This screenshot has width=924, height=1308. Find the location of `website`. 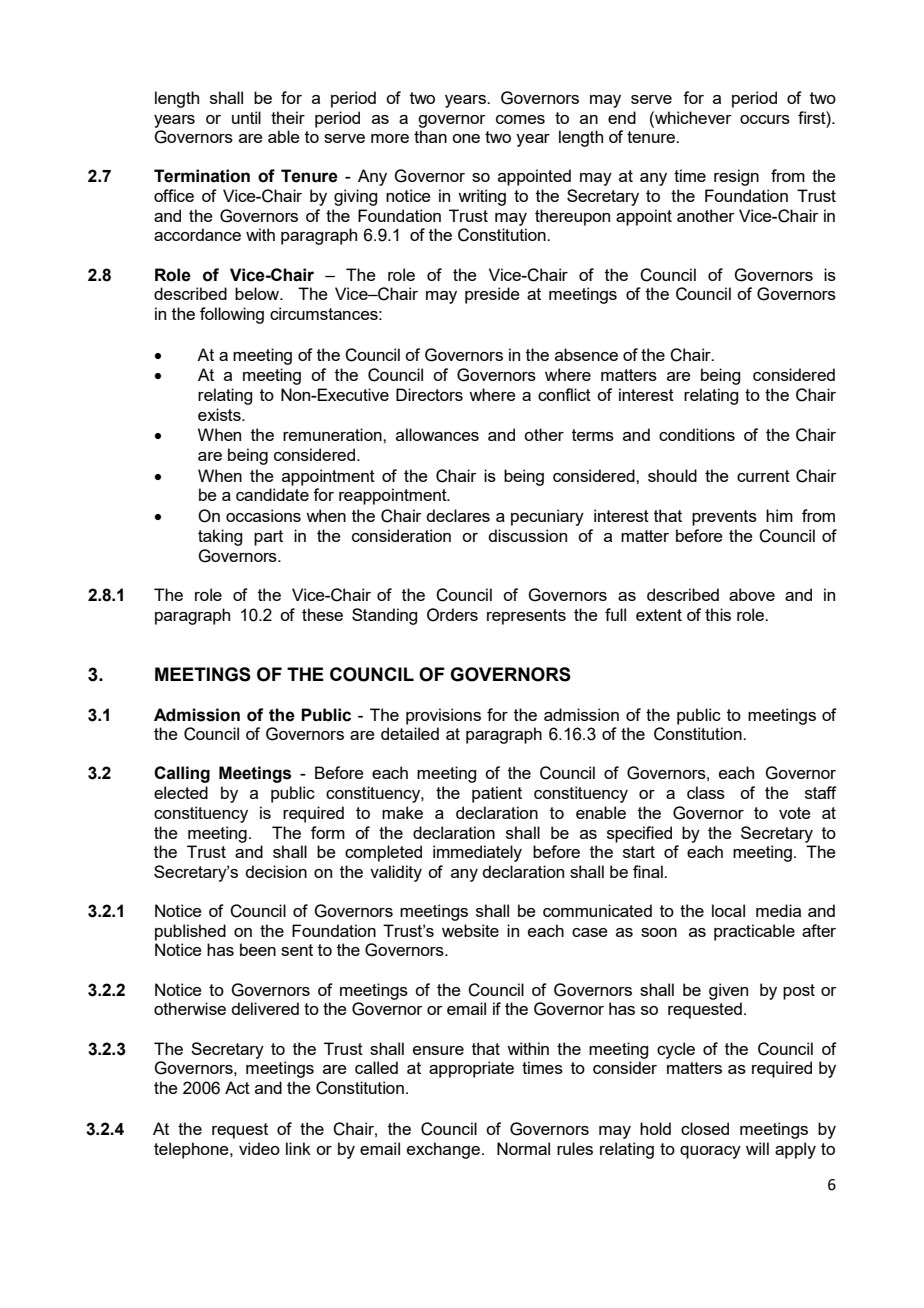

website is located at coordinates (470, 930).
